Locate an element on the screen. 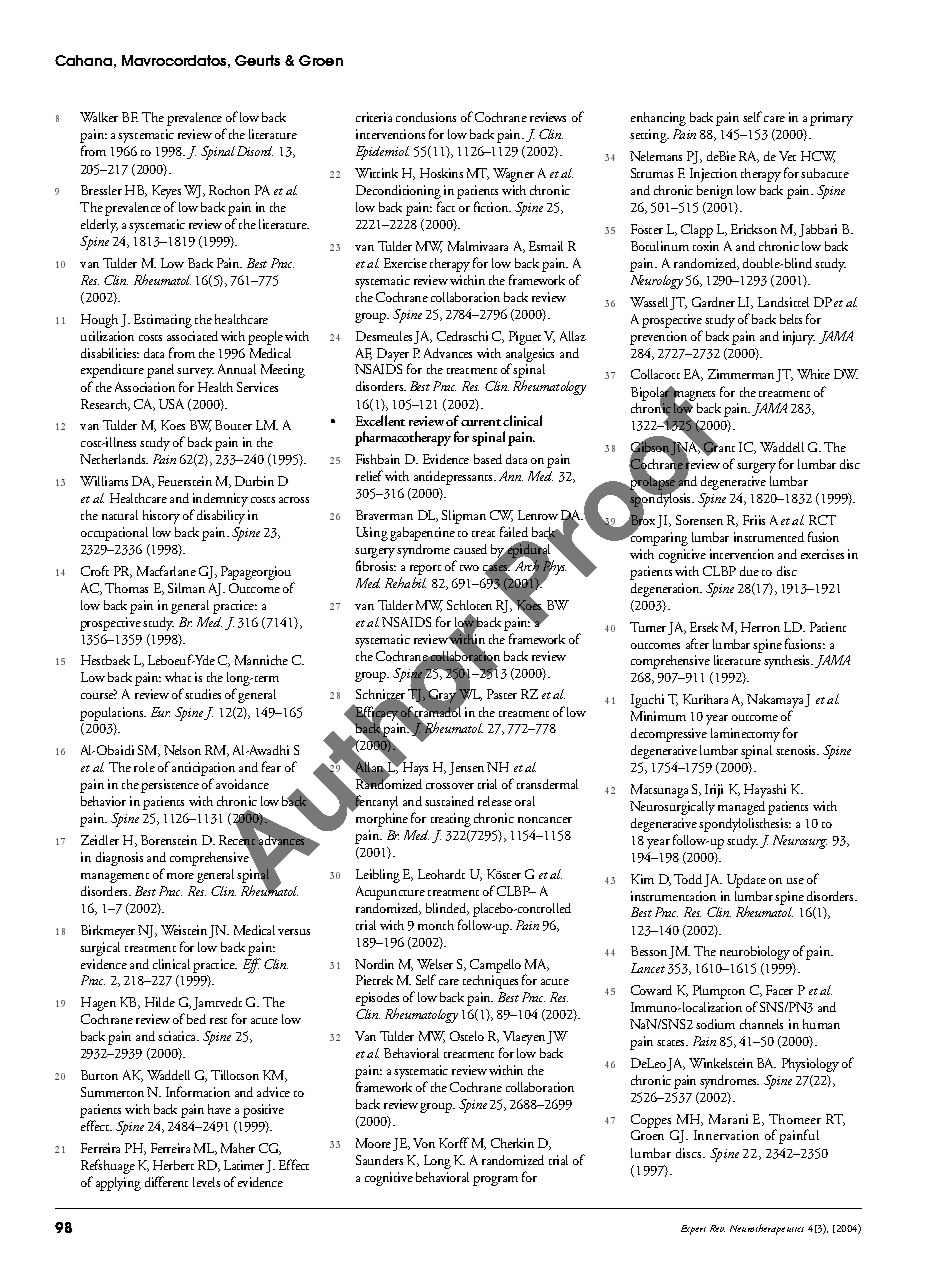 The height and width of the screenshot is (1280, 952). synthesis is located at coordinates (788, 662).
